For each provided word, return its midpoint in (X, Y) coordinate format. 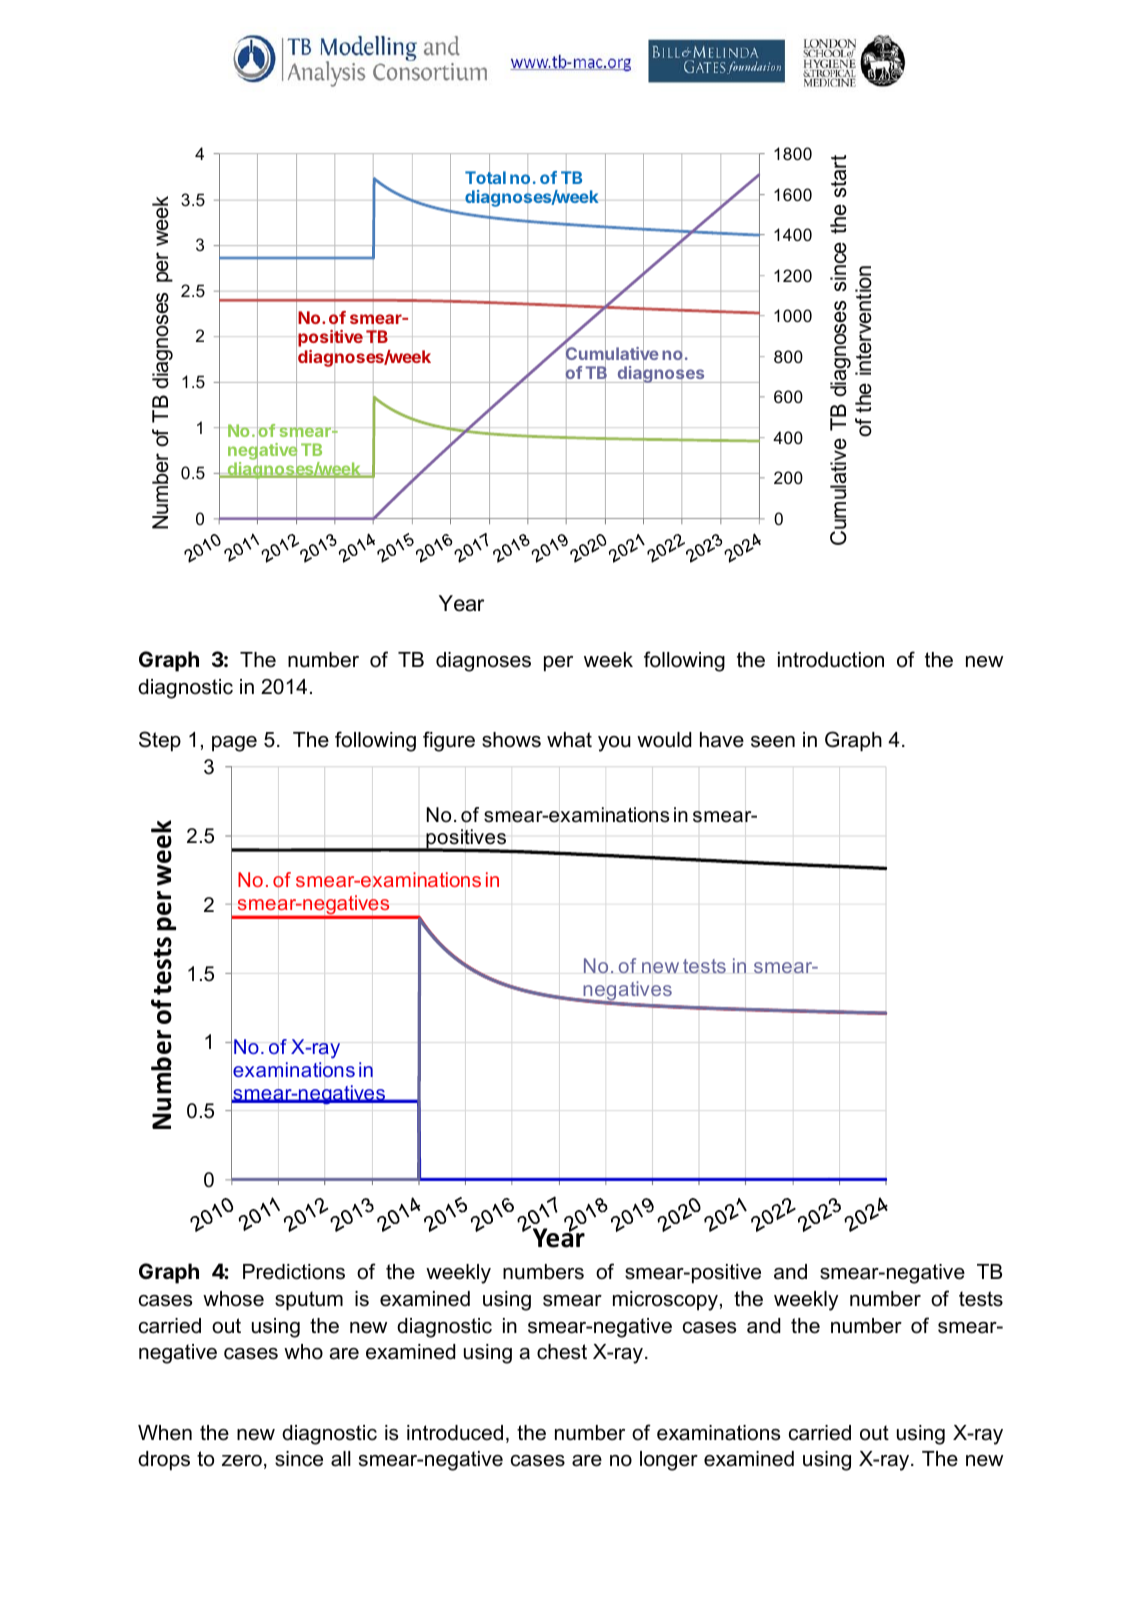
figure (449, 741)
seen (773, 742)
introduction (831, 660)
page (234, 744)
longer (669, 1461)
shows (511, 740)
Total (485, 179)
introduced (455, 1433)
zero (242, 1461)
